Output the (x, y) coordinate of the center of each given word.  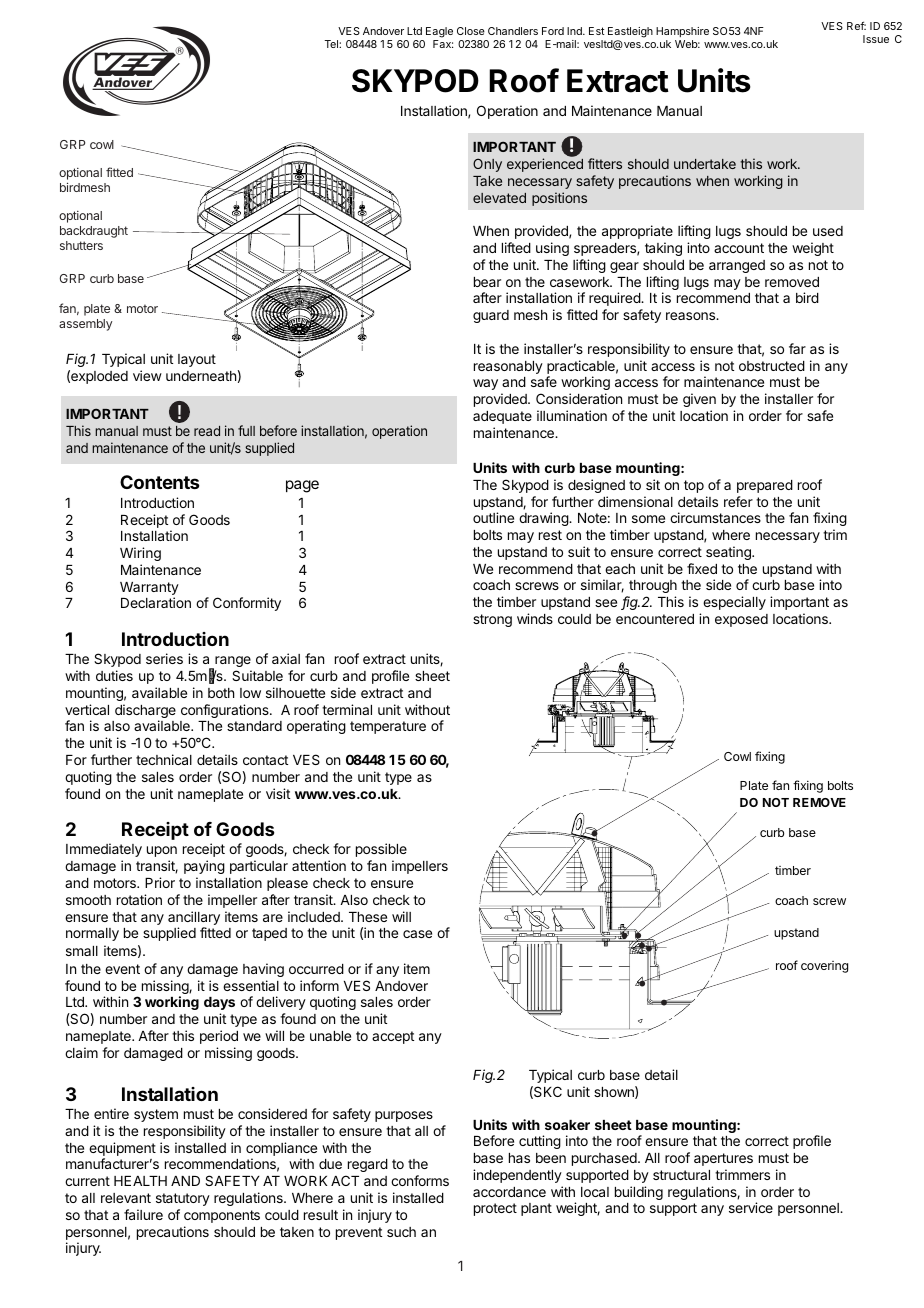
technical (164, 759)
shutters (81, 245)
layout (197, 360)
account (739, 248)
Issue (876, 39)
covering (824, 967)
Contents (160, 482)
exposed (741, 620)
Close (471, 31)
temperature (388, 727)
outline (493, 517)
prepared (765, 486)
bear (487, 282)
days (219, 1003)
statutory (183, 1199)
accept (393, 1037)
